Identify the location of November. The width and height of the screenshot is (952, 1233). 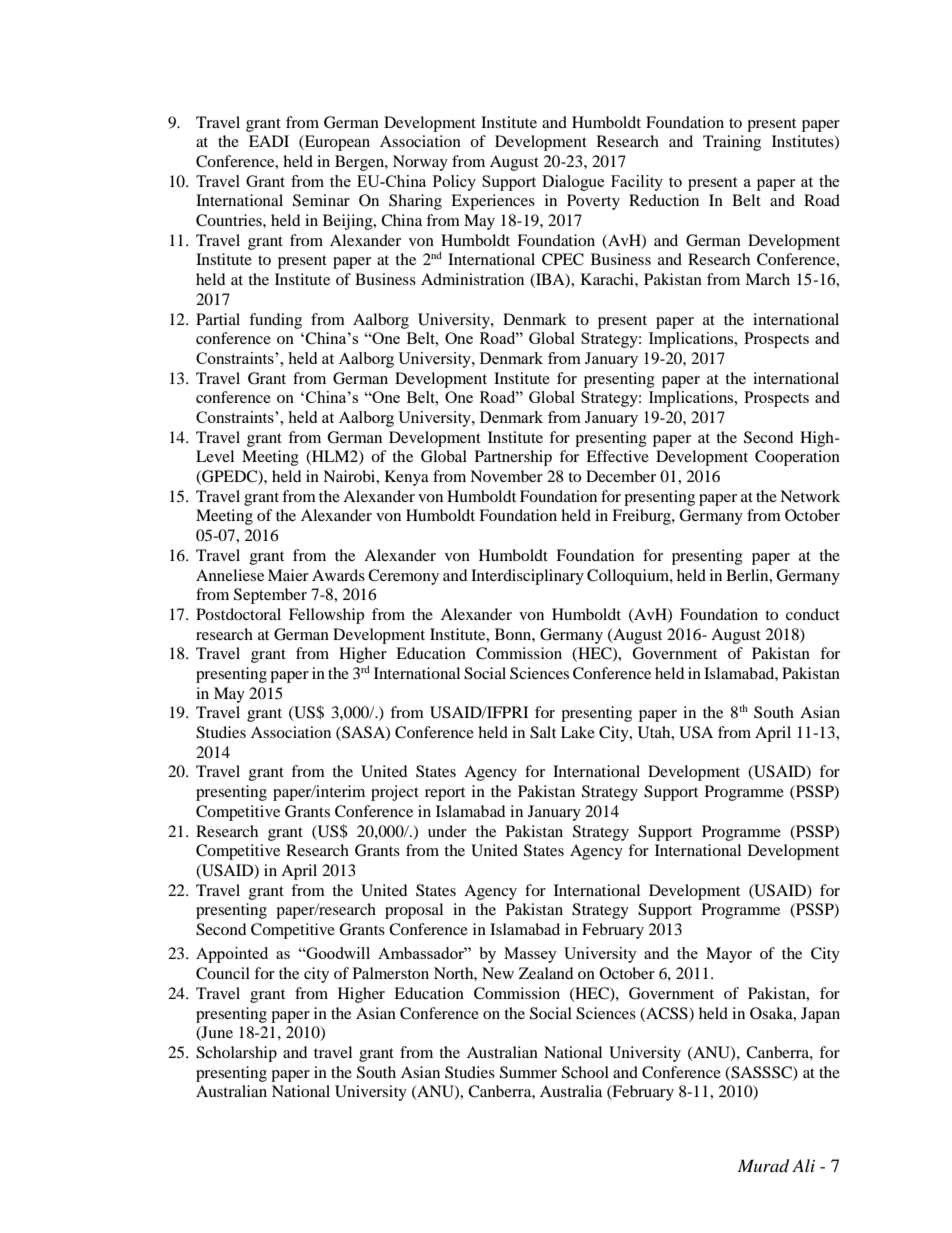
(506, 476).
